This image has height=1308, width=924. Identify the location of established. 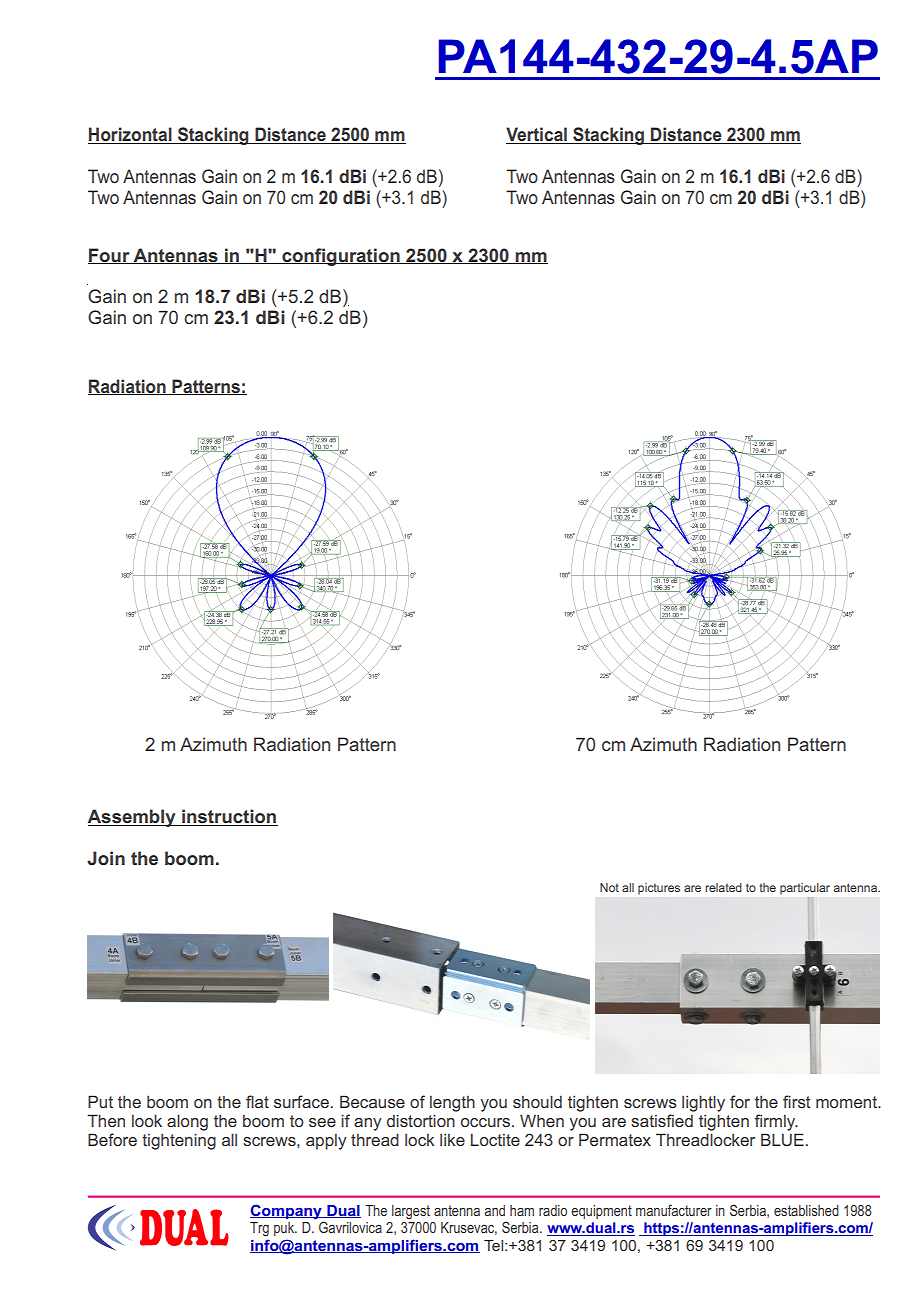
(806, 1210).
